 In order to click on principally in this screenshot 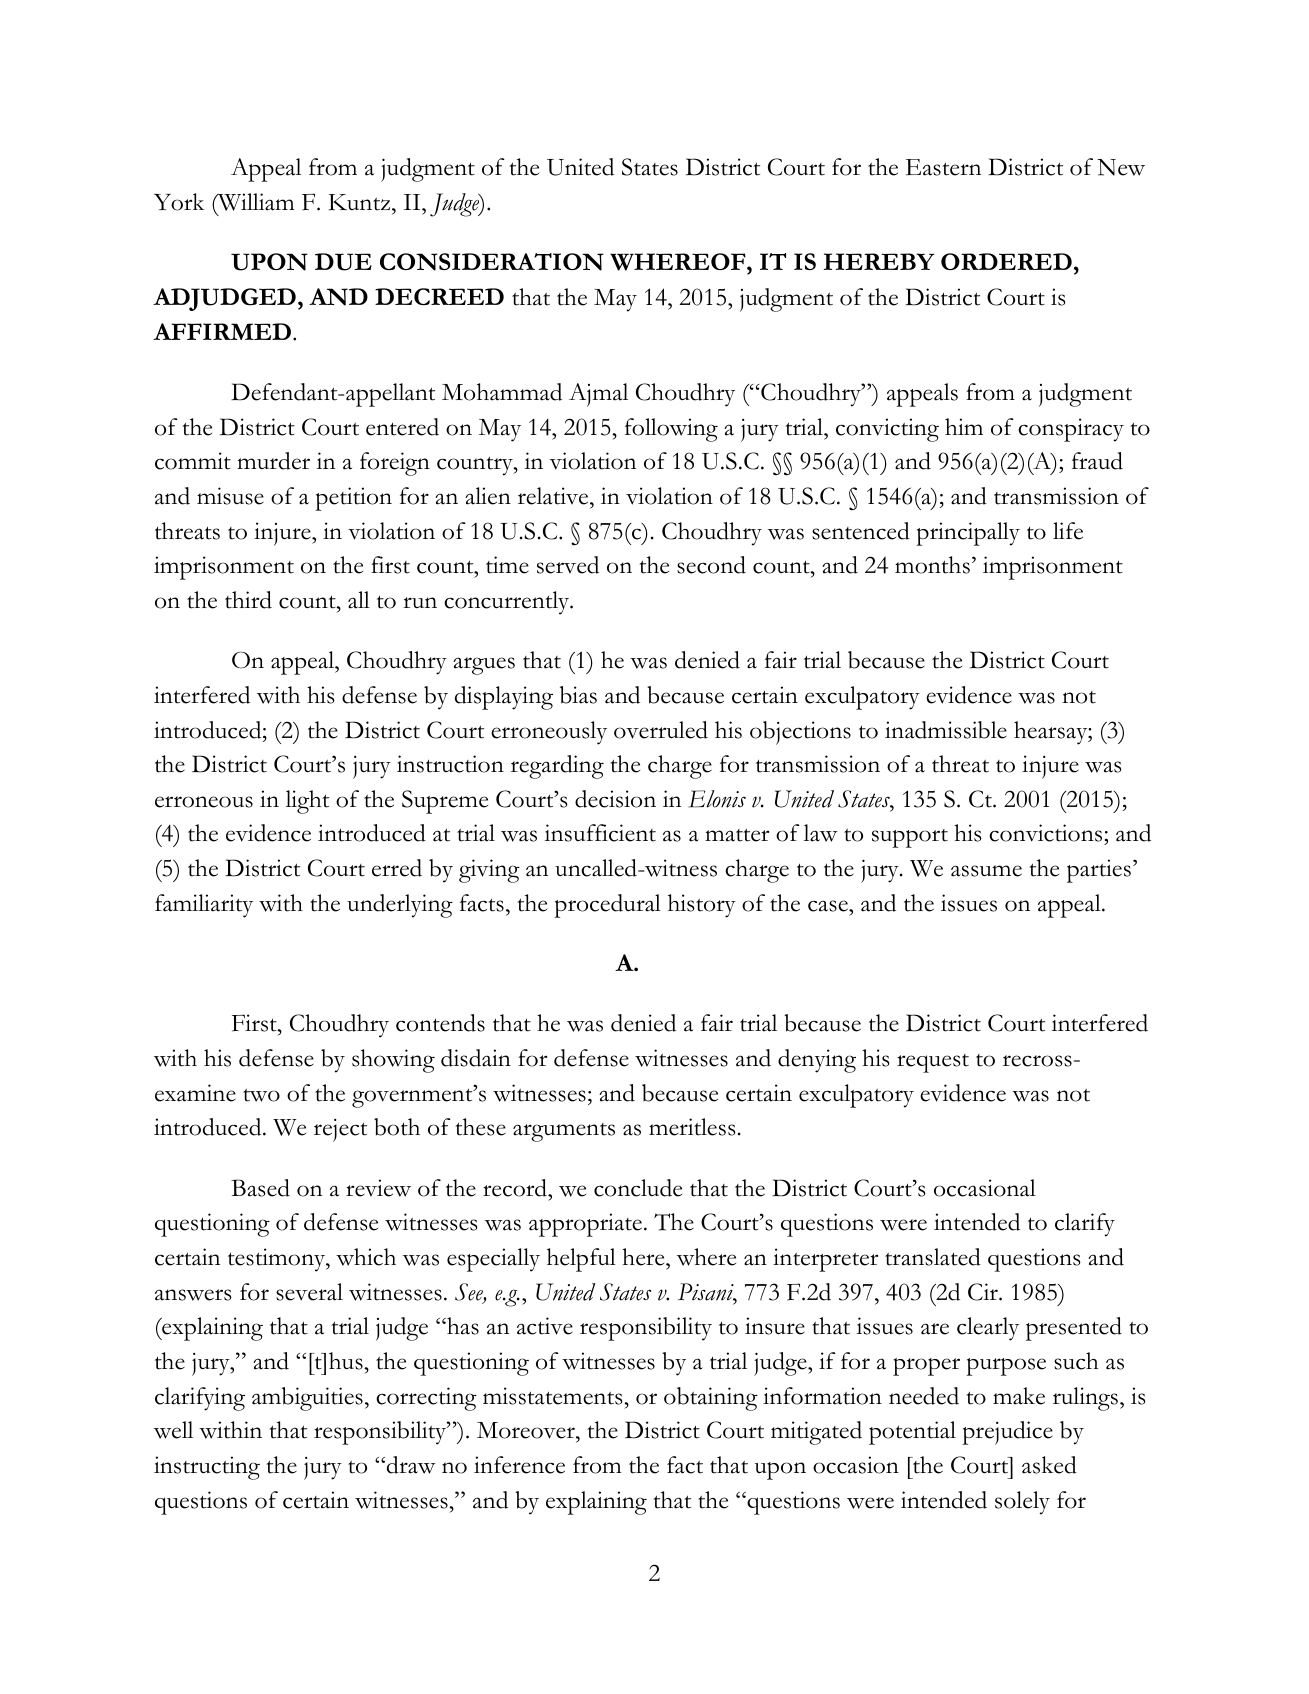, I will do `click(968, 534)`.
